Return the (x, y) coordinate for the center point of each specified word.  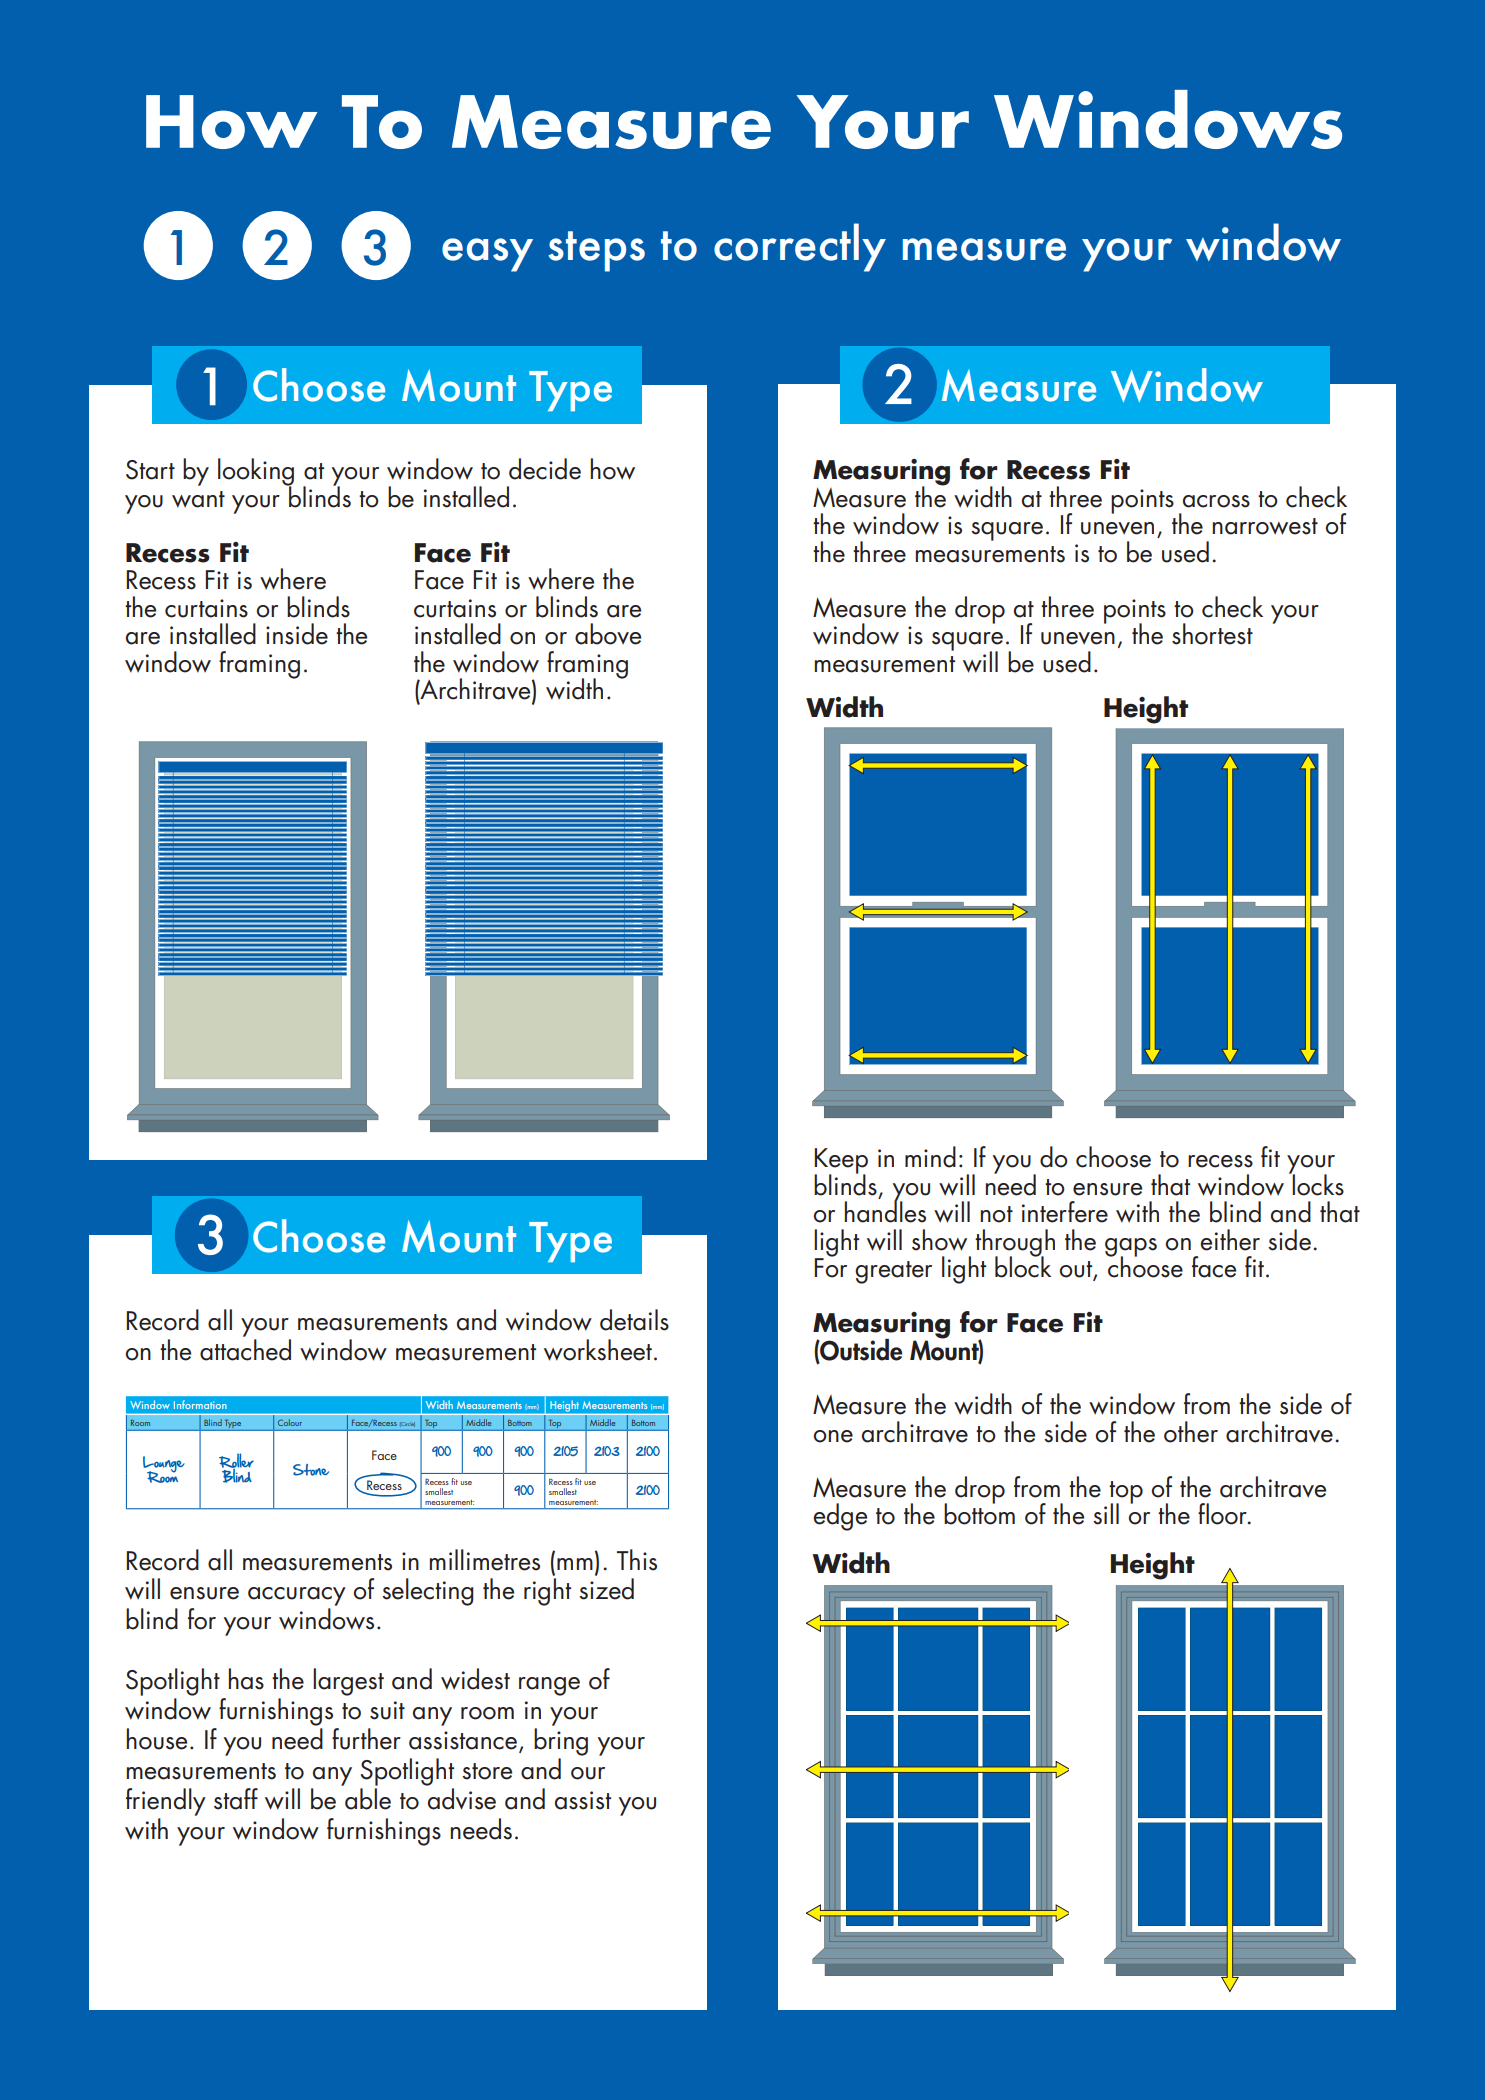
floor (1223, 1514)
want (198, 499)
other (1191, 1432)
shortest (1212, 634)
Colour (290, 1422)
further (366, 1739)
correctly (800, 247)
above (608, 634)
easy (487, 255)
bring (561, 1742)
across (1216, 501)
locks (1317, 1184)
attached (245, 1350)
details (634, 1320)
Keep (841, 1162)
